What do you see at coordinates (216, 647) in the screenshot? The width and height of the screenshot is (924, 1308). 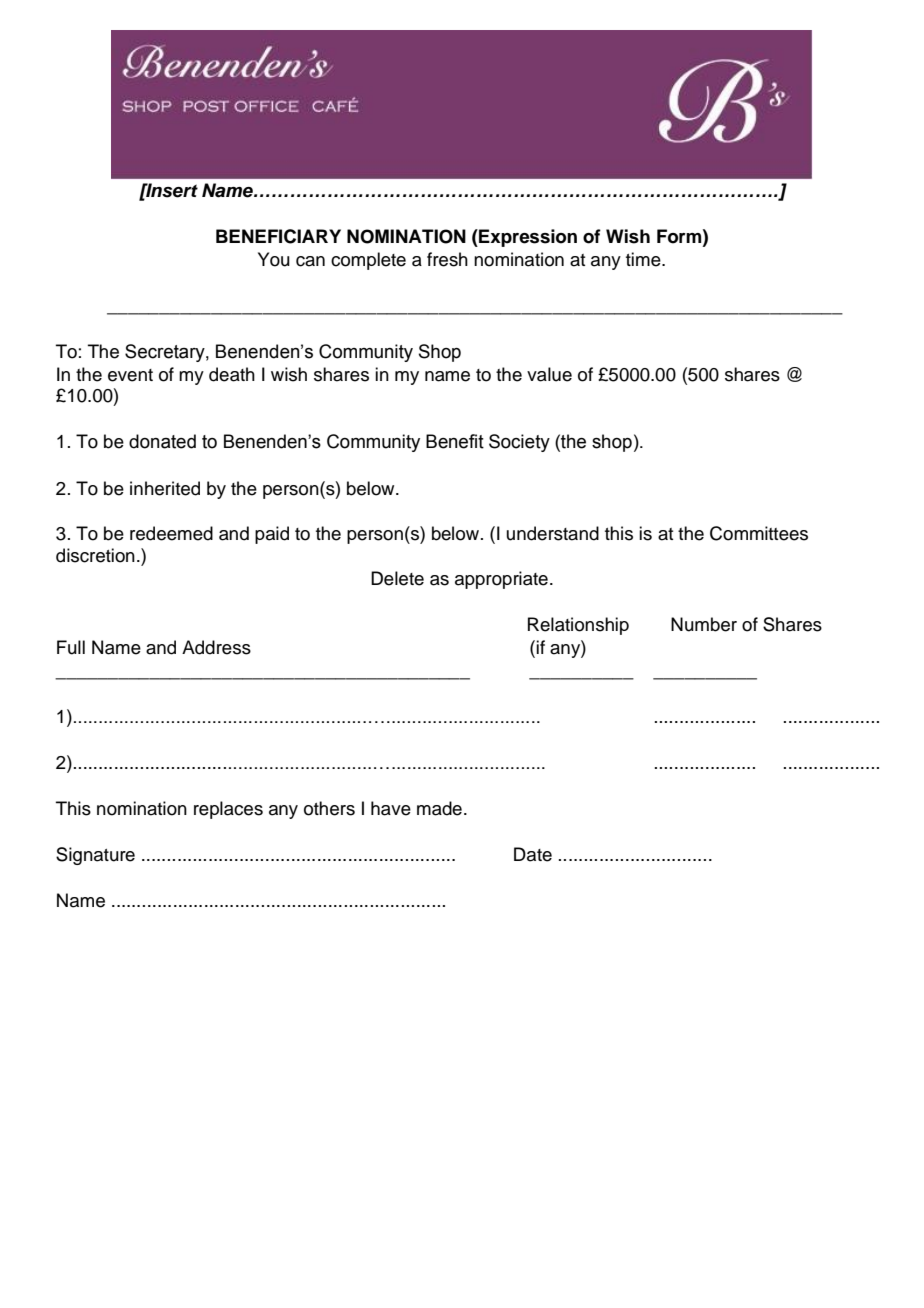 I see `Address` at bounding box center [216, 647].
